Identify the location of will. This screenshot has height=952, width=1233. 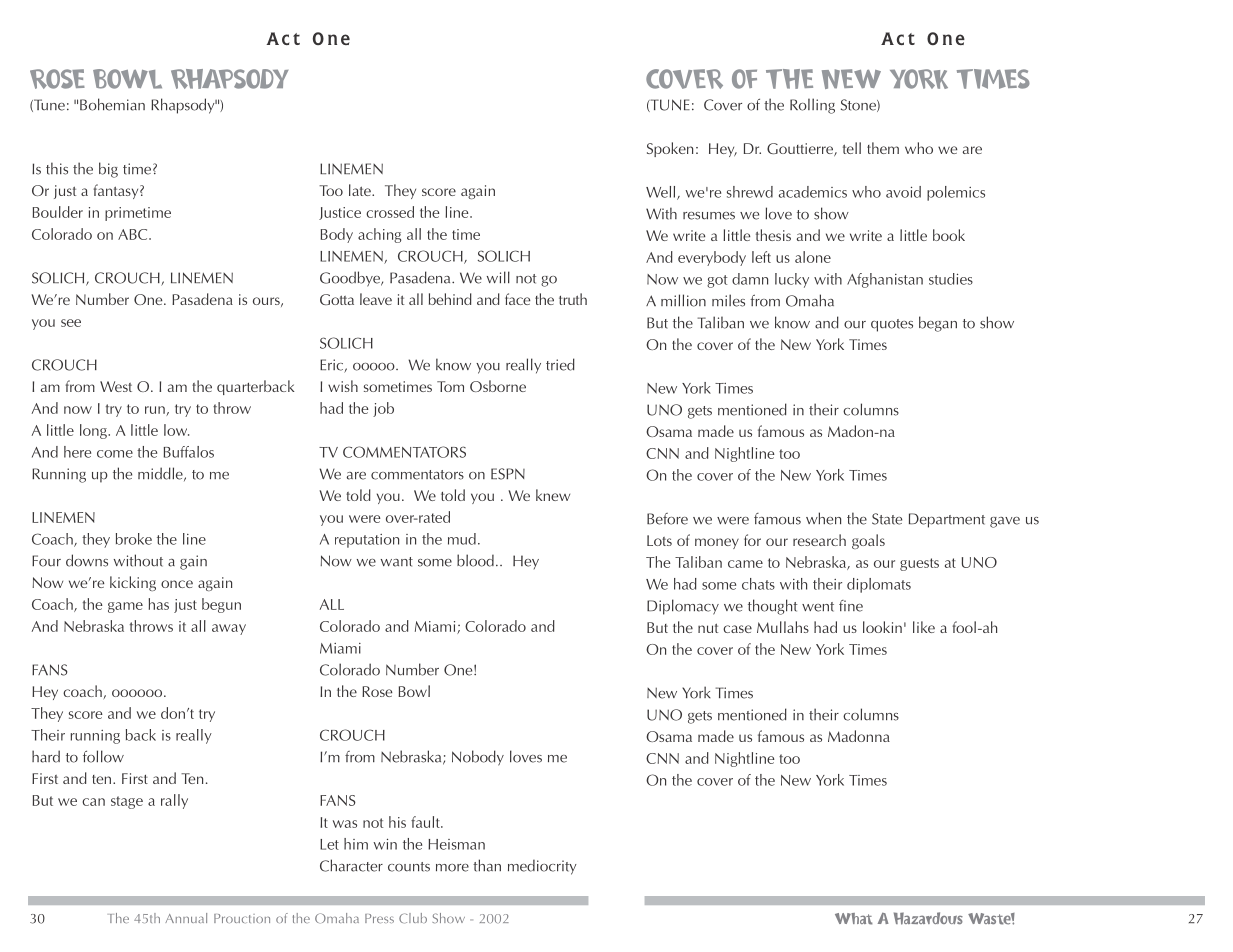
(498, 277).
